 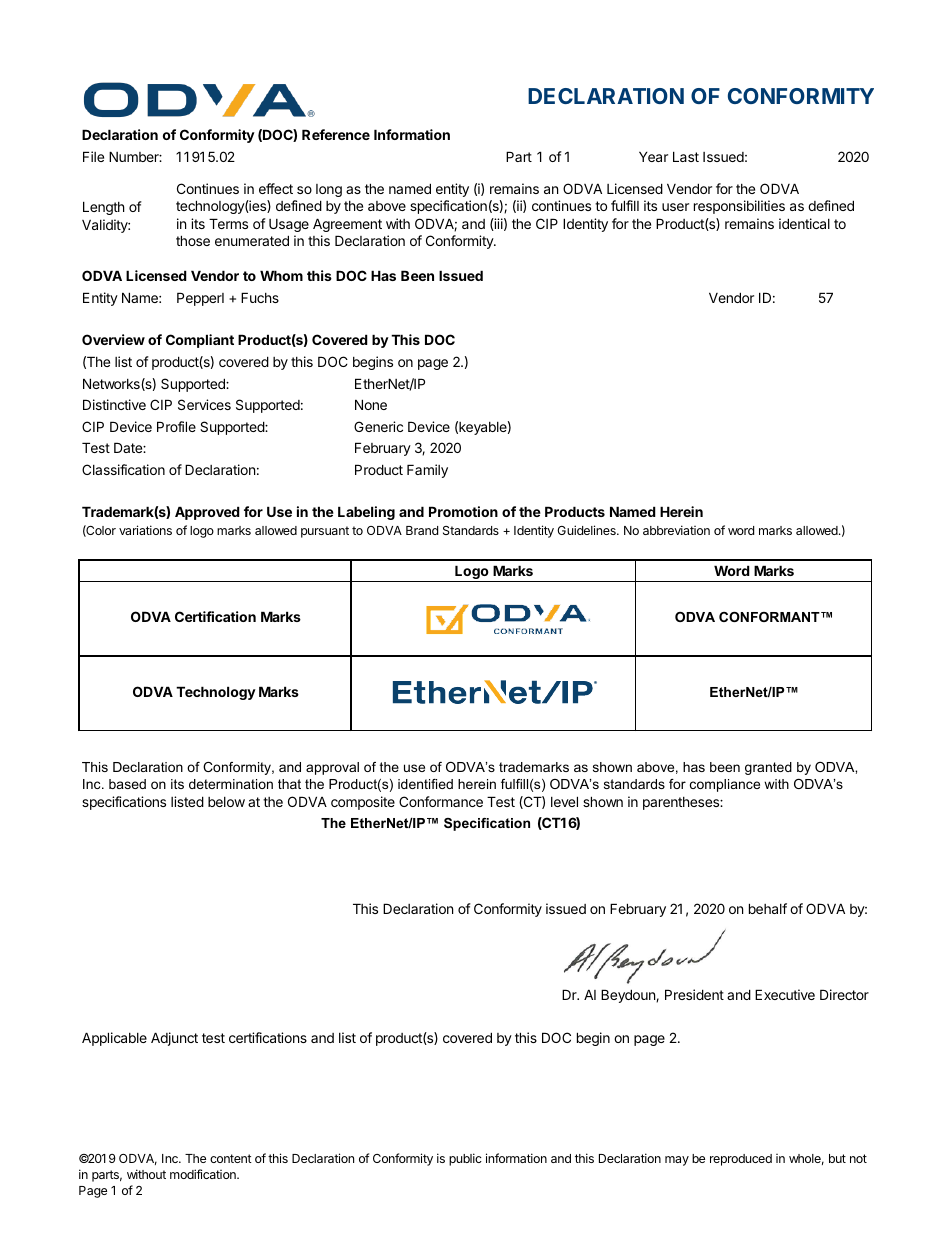 What do you see at coordinates (336, 134) in the page?
I see `Reference` at bounding box center [336, 134].
